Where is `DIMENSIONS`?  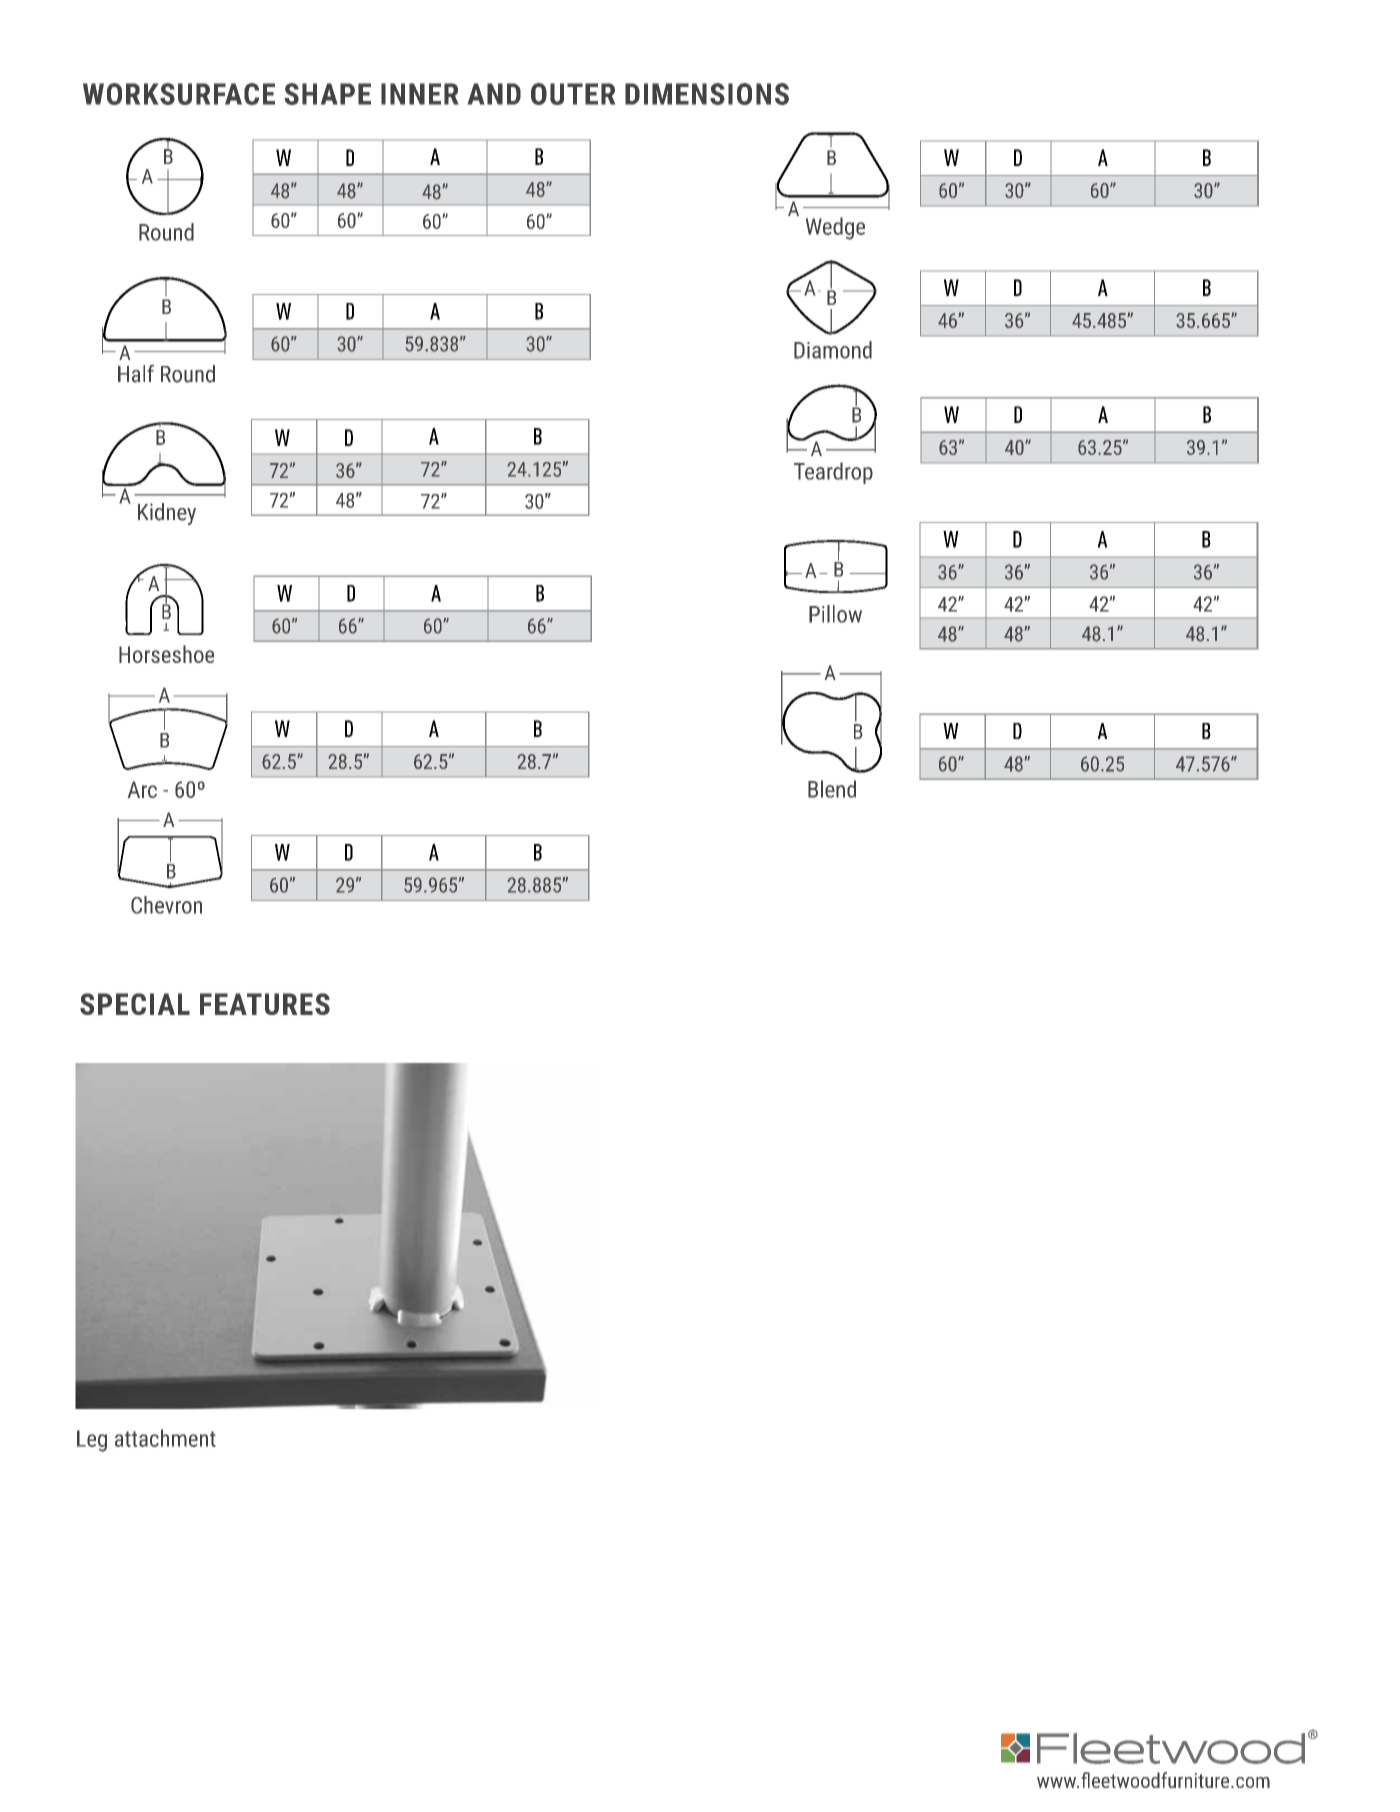 DIMENSIONS is located at coordinates (707, 94).
